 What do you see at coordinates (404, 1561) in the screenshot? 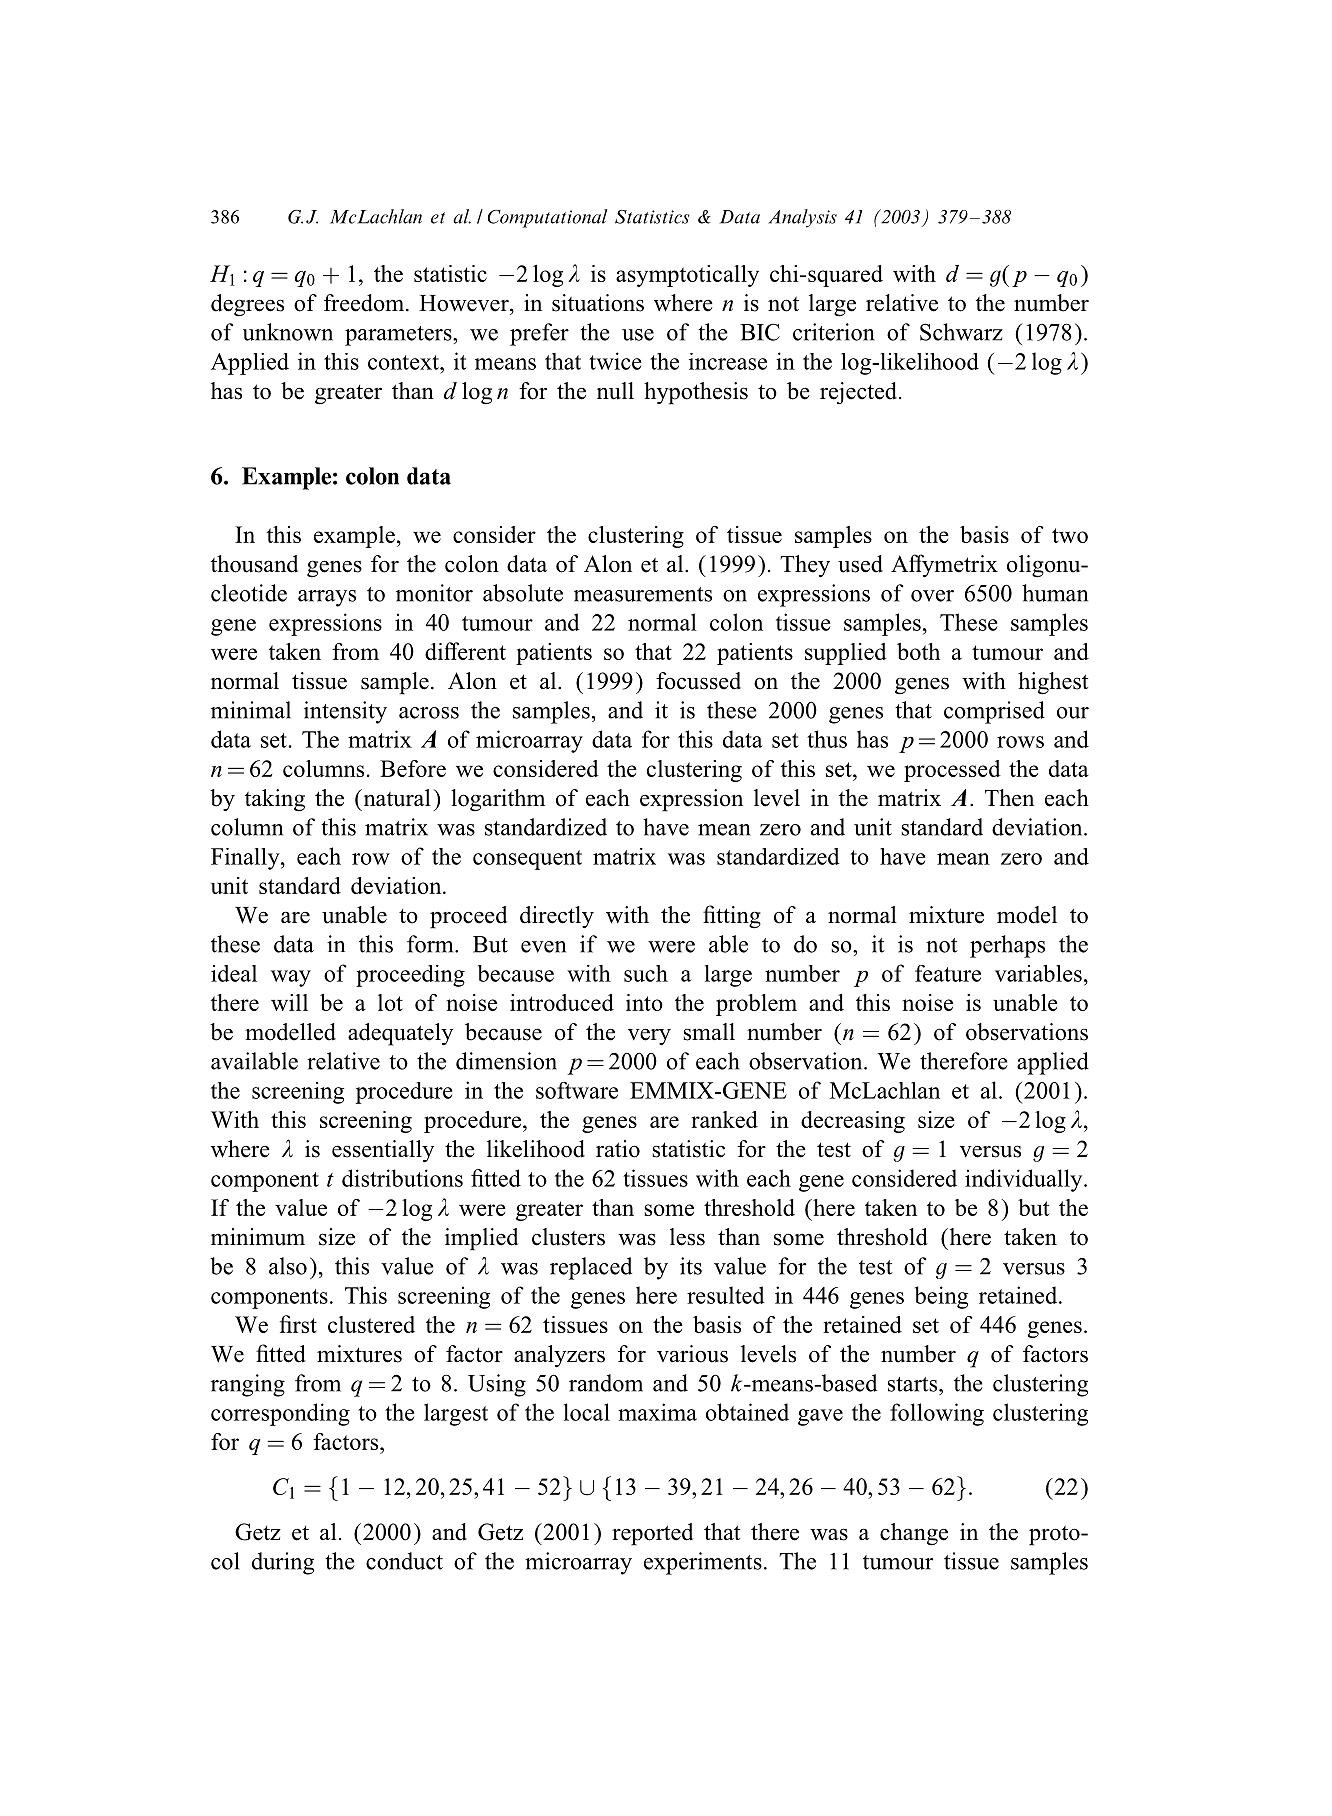
I see `conduct` at bounding box center [404, 1561].
